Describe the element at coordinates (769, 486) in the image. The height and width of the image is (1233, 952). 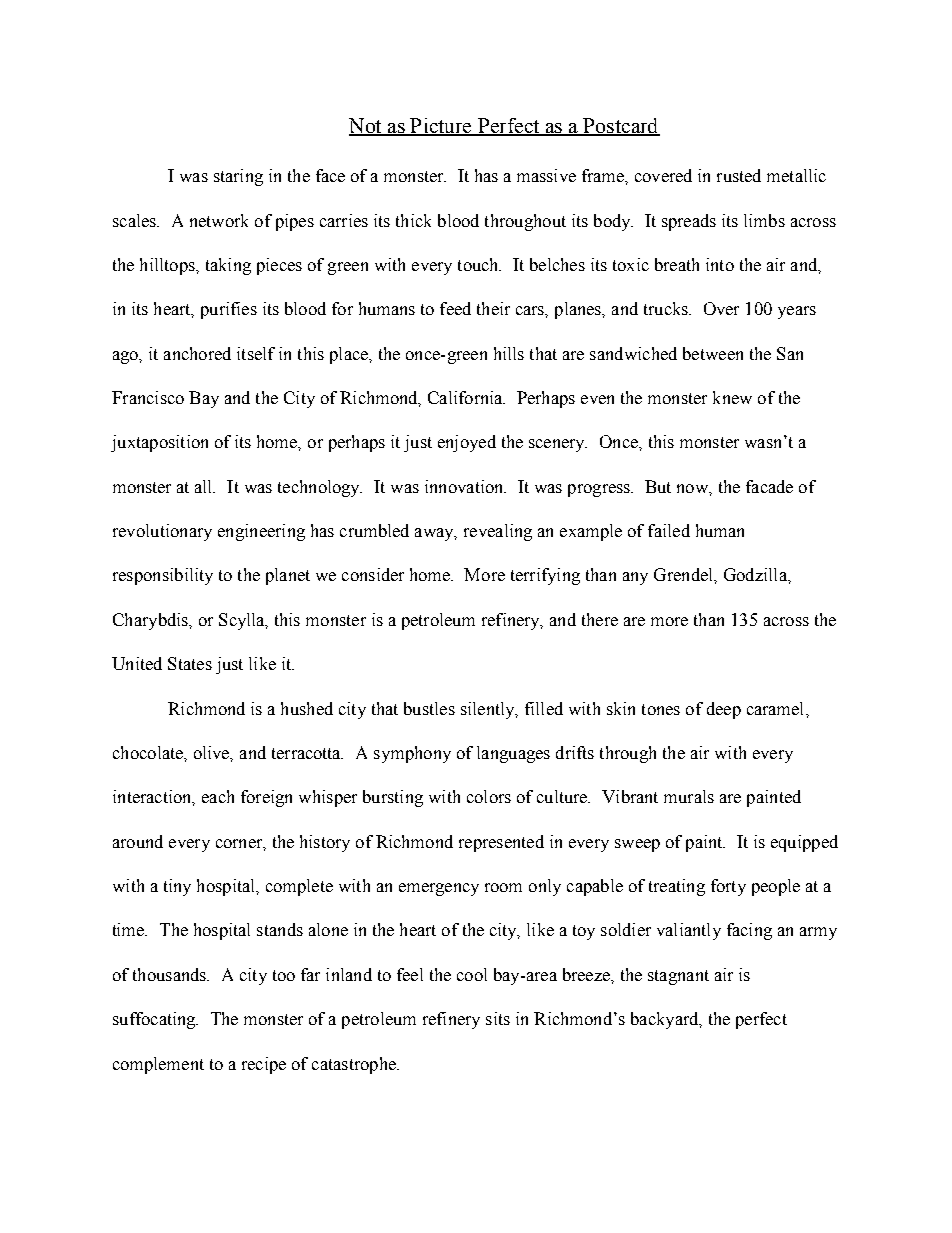
I see `facade` at that location.
